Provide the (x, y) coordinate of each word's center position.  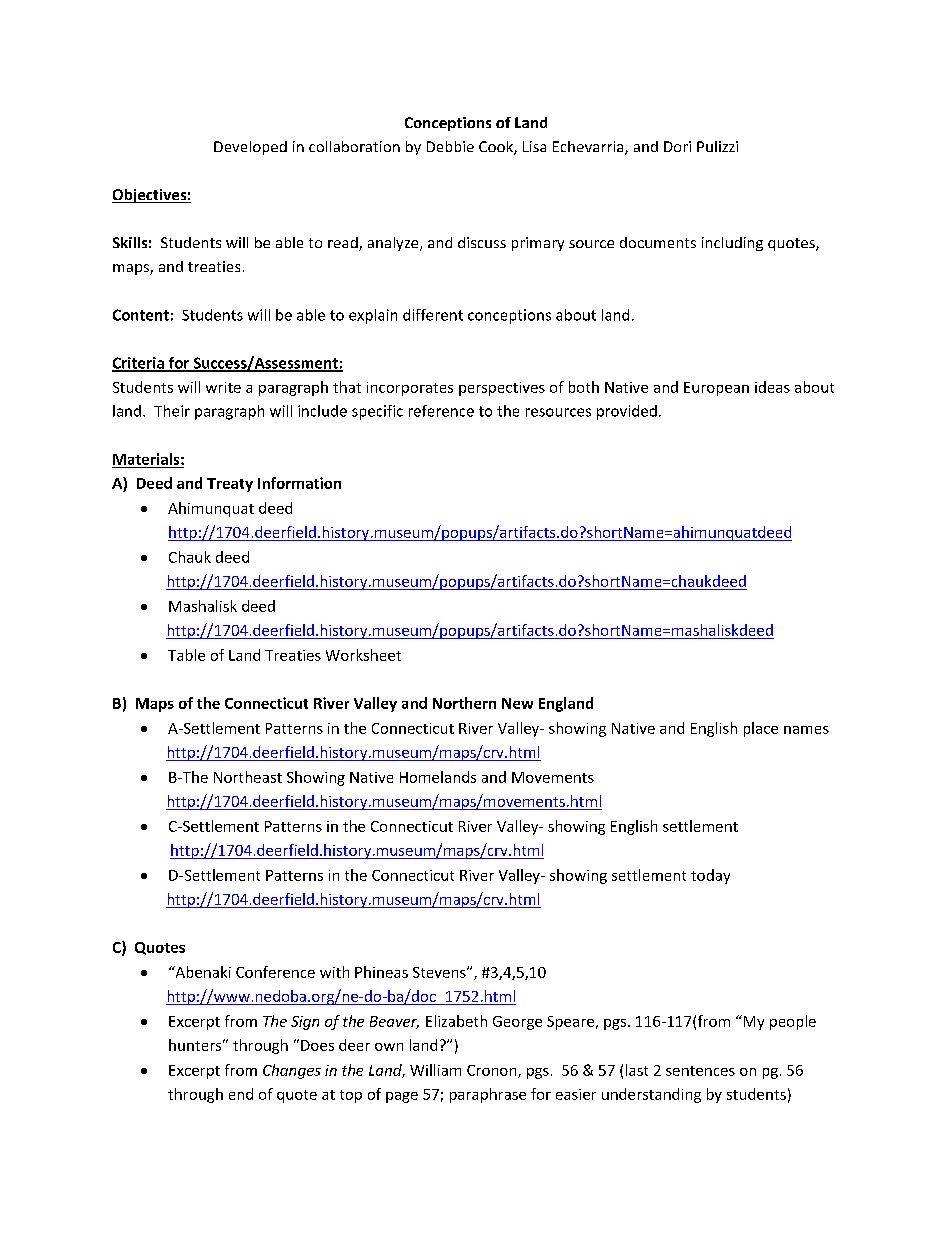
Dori (677, 146)
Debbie (450, 146)
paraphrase (488, 1095)
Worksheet (363, 655)
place (761, 729)
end (241, 1094)
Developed (250, 148)
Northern (464, 703)
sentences (700, 1071)
